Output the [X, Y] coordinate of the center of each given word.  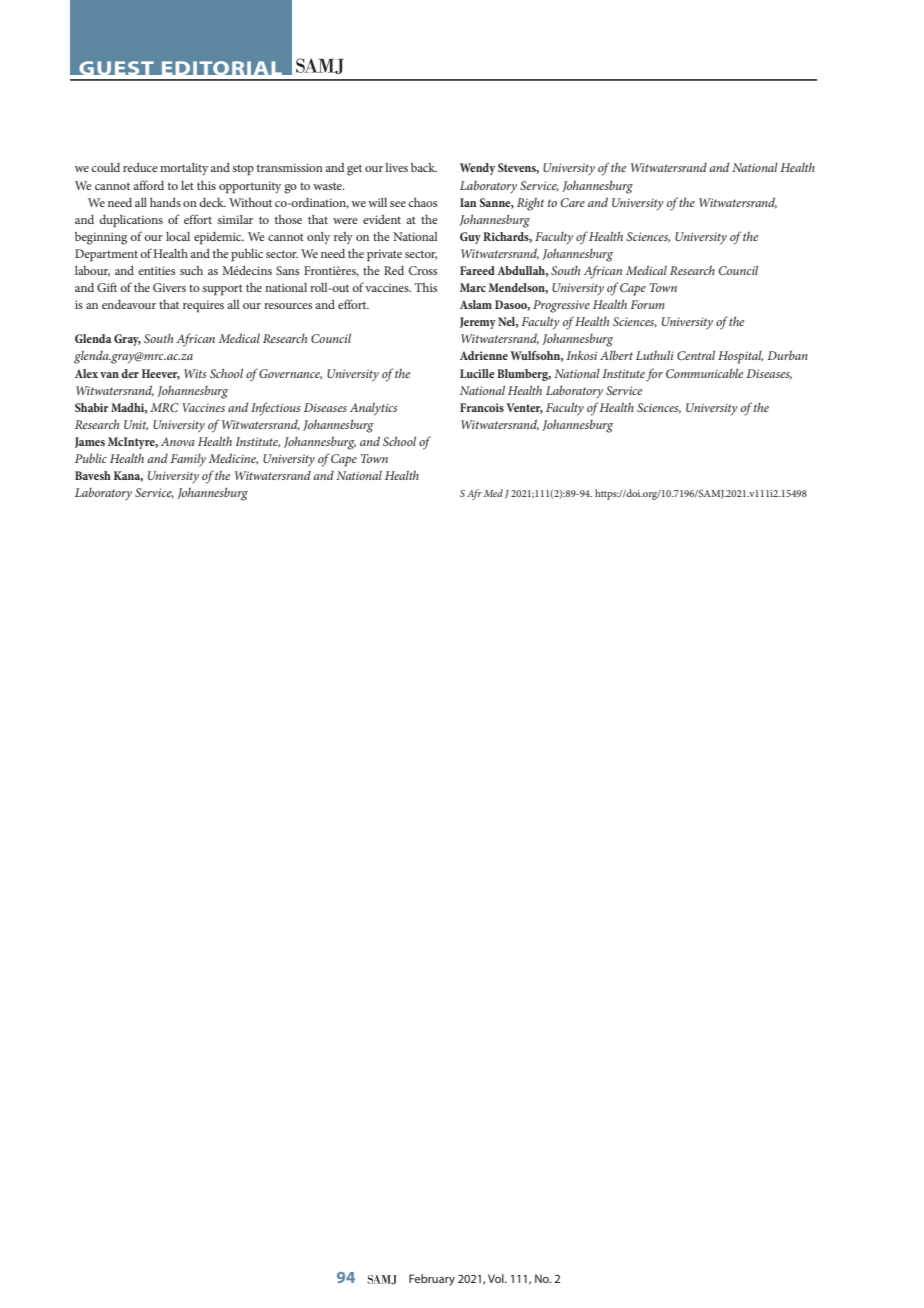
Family [188, 460]
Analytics [373, 409]
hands [165, 202]
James [90, 442]
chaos [422, 202]
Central [696, 355]
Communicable [704, 373]
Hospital [740, 357]
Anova [177, 441]
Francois [482, 407]
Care [572, 202]
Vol [497, 1278]
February [432, 1280]
